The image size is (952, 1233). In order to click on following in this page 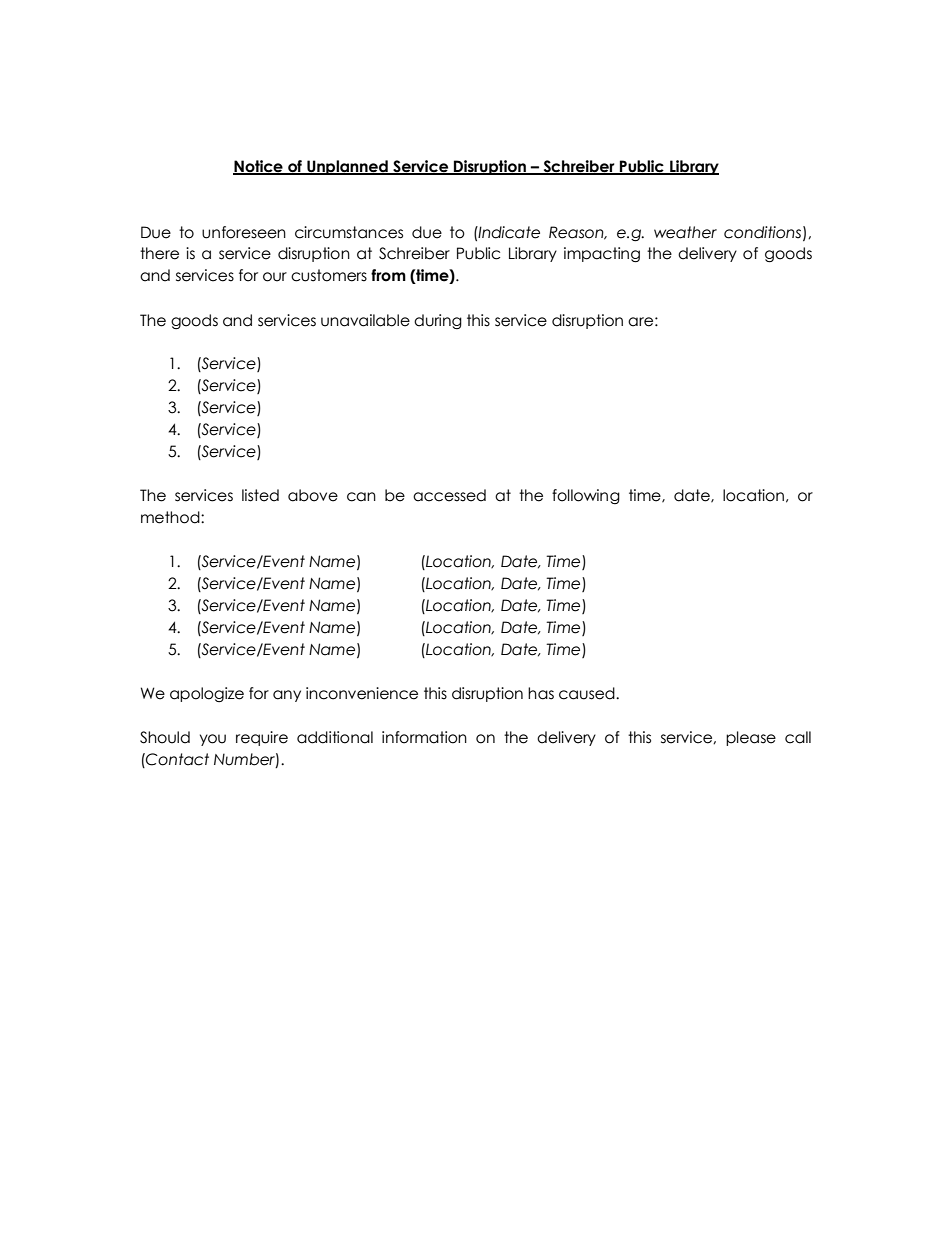, I will do `click(586, 496)`.
